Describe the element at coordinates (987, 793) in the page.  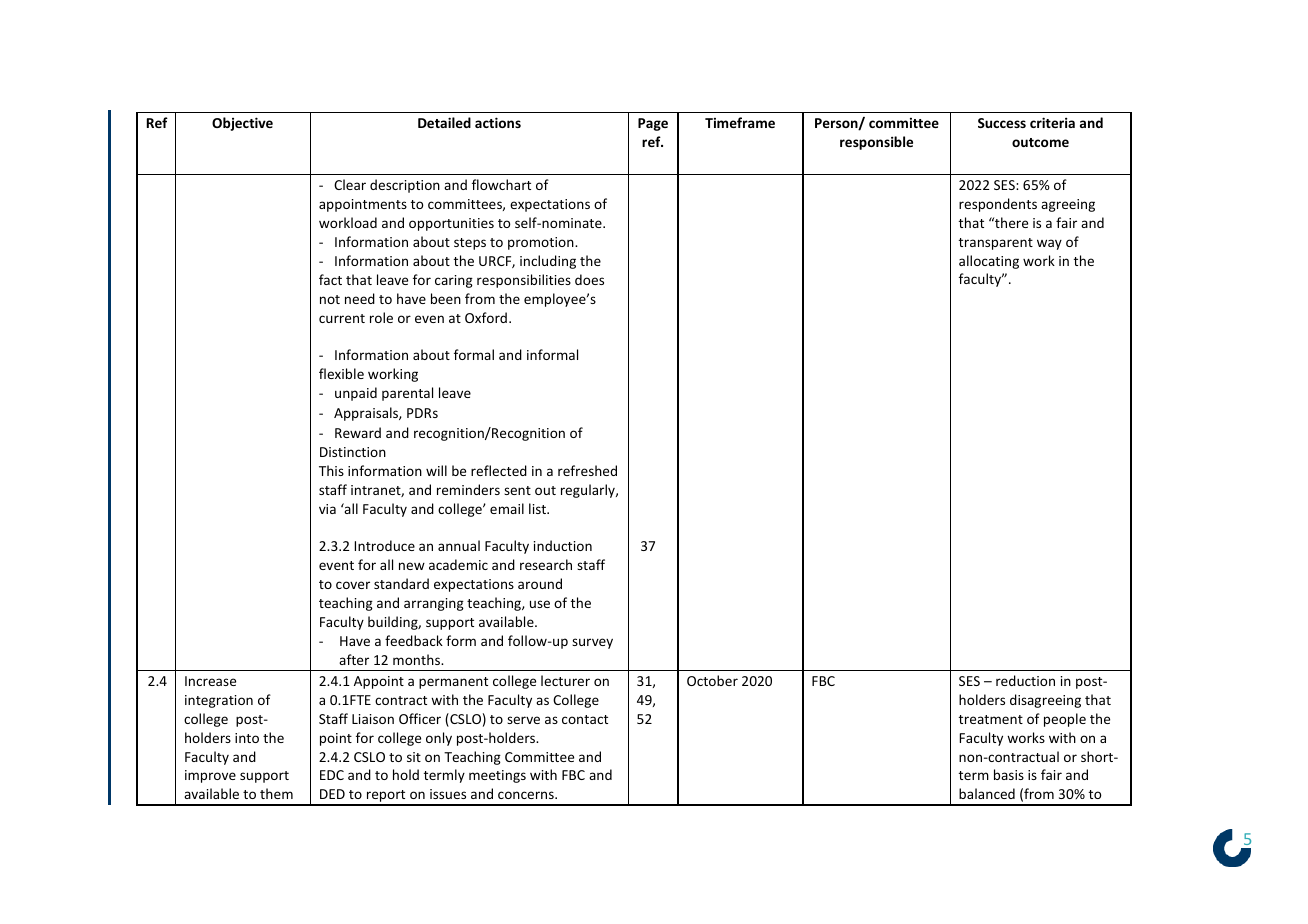
I see `balanced` at that location.
